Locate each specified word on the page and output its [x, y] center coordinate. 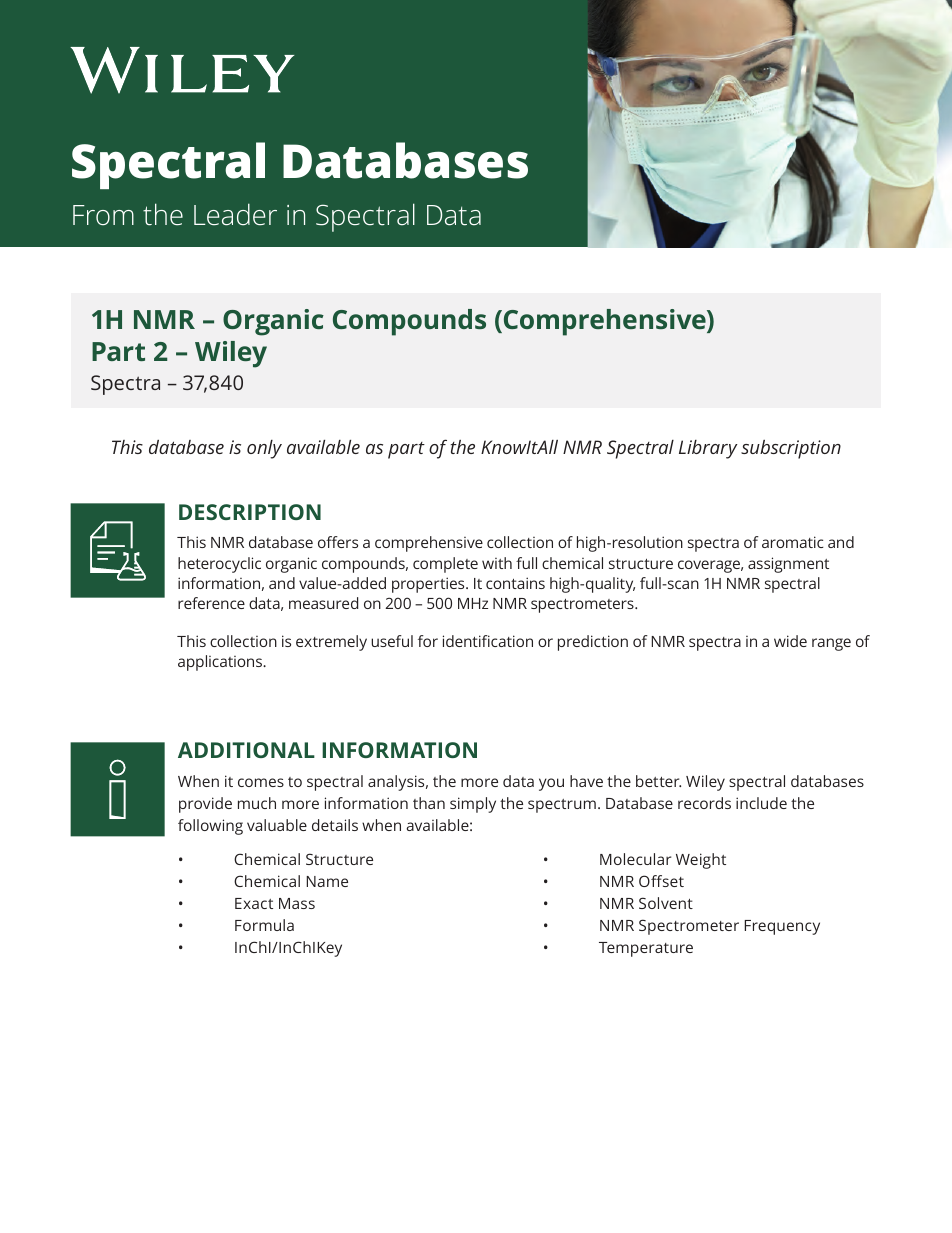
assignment [788, 565]
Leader [235, 214]
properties [429, 585]
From [103, 215]
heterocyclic [219, 565]
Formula [264, 925]
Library [708, 449]
